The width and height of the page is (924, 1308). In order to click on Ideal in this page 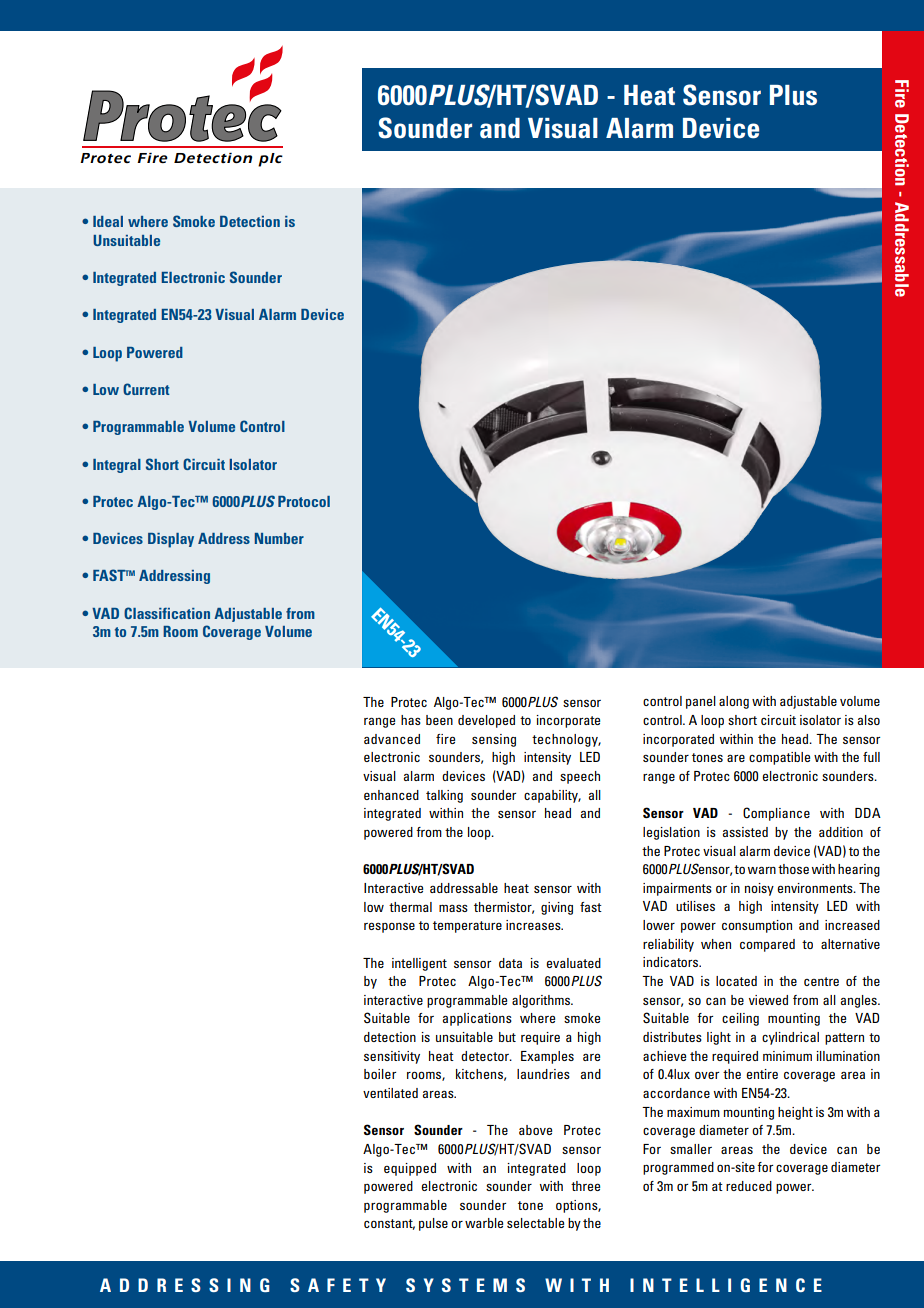, I will do `click(108, 221)`.
